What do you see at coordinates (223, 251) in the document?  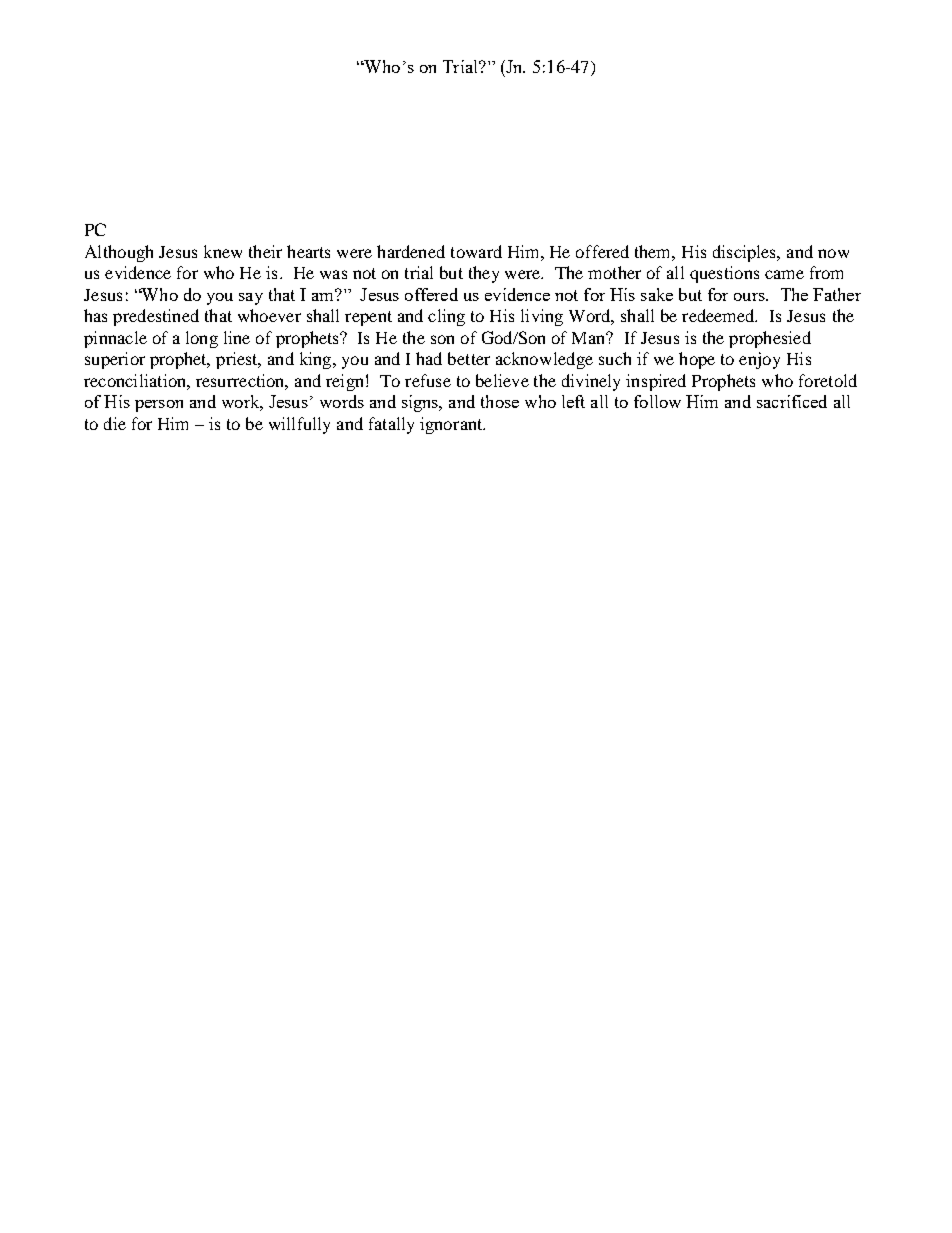 I see `knew` at bounding box center [223, 251].
